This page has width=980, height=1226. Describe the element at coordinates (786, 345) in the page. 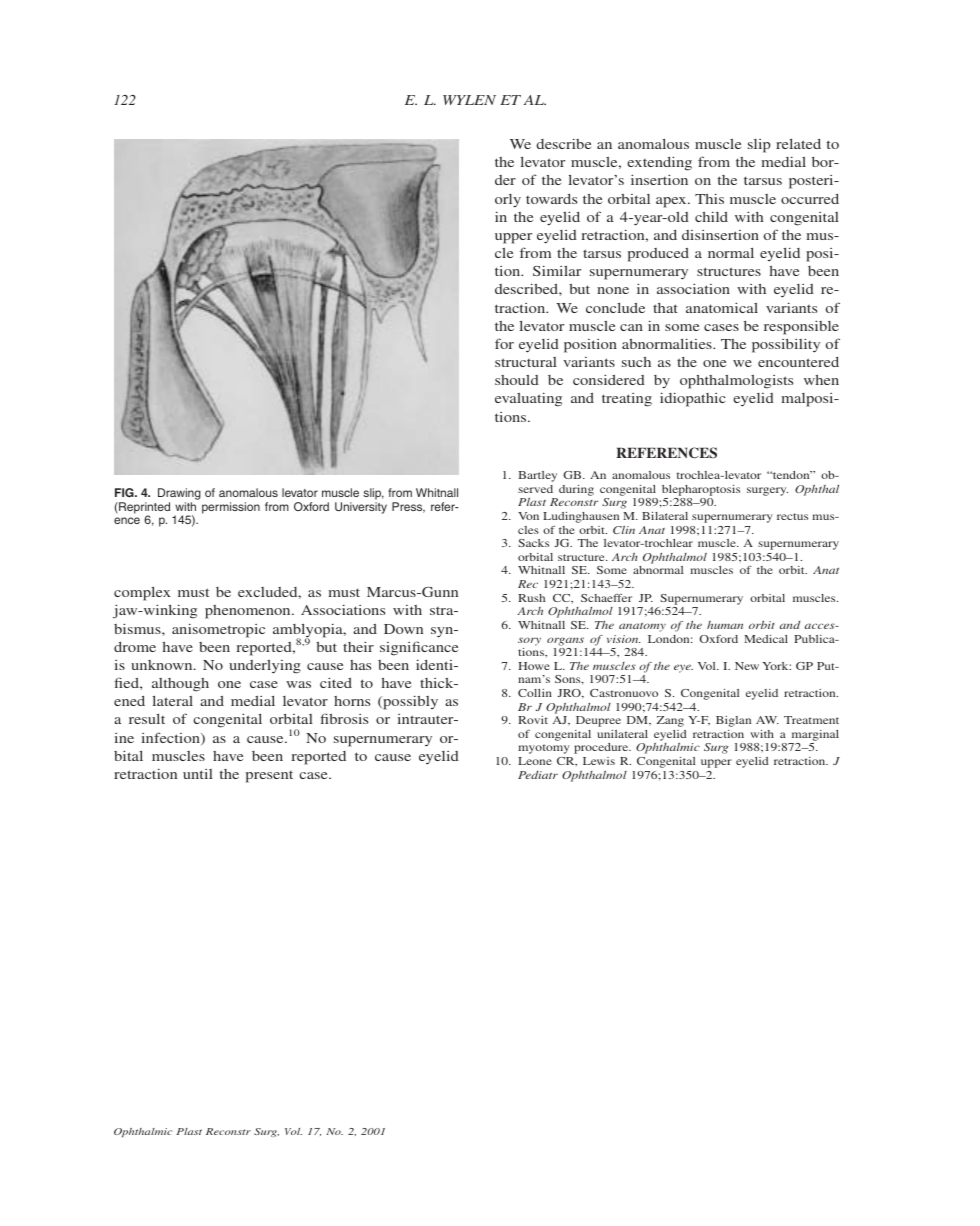

I see `possibility` at that location.
